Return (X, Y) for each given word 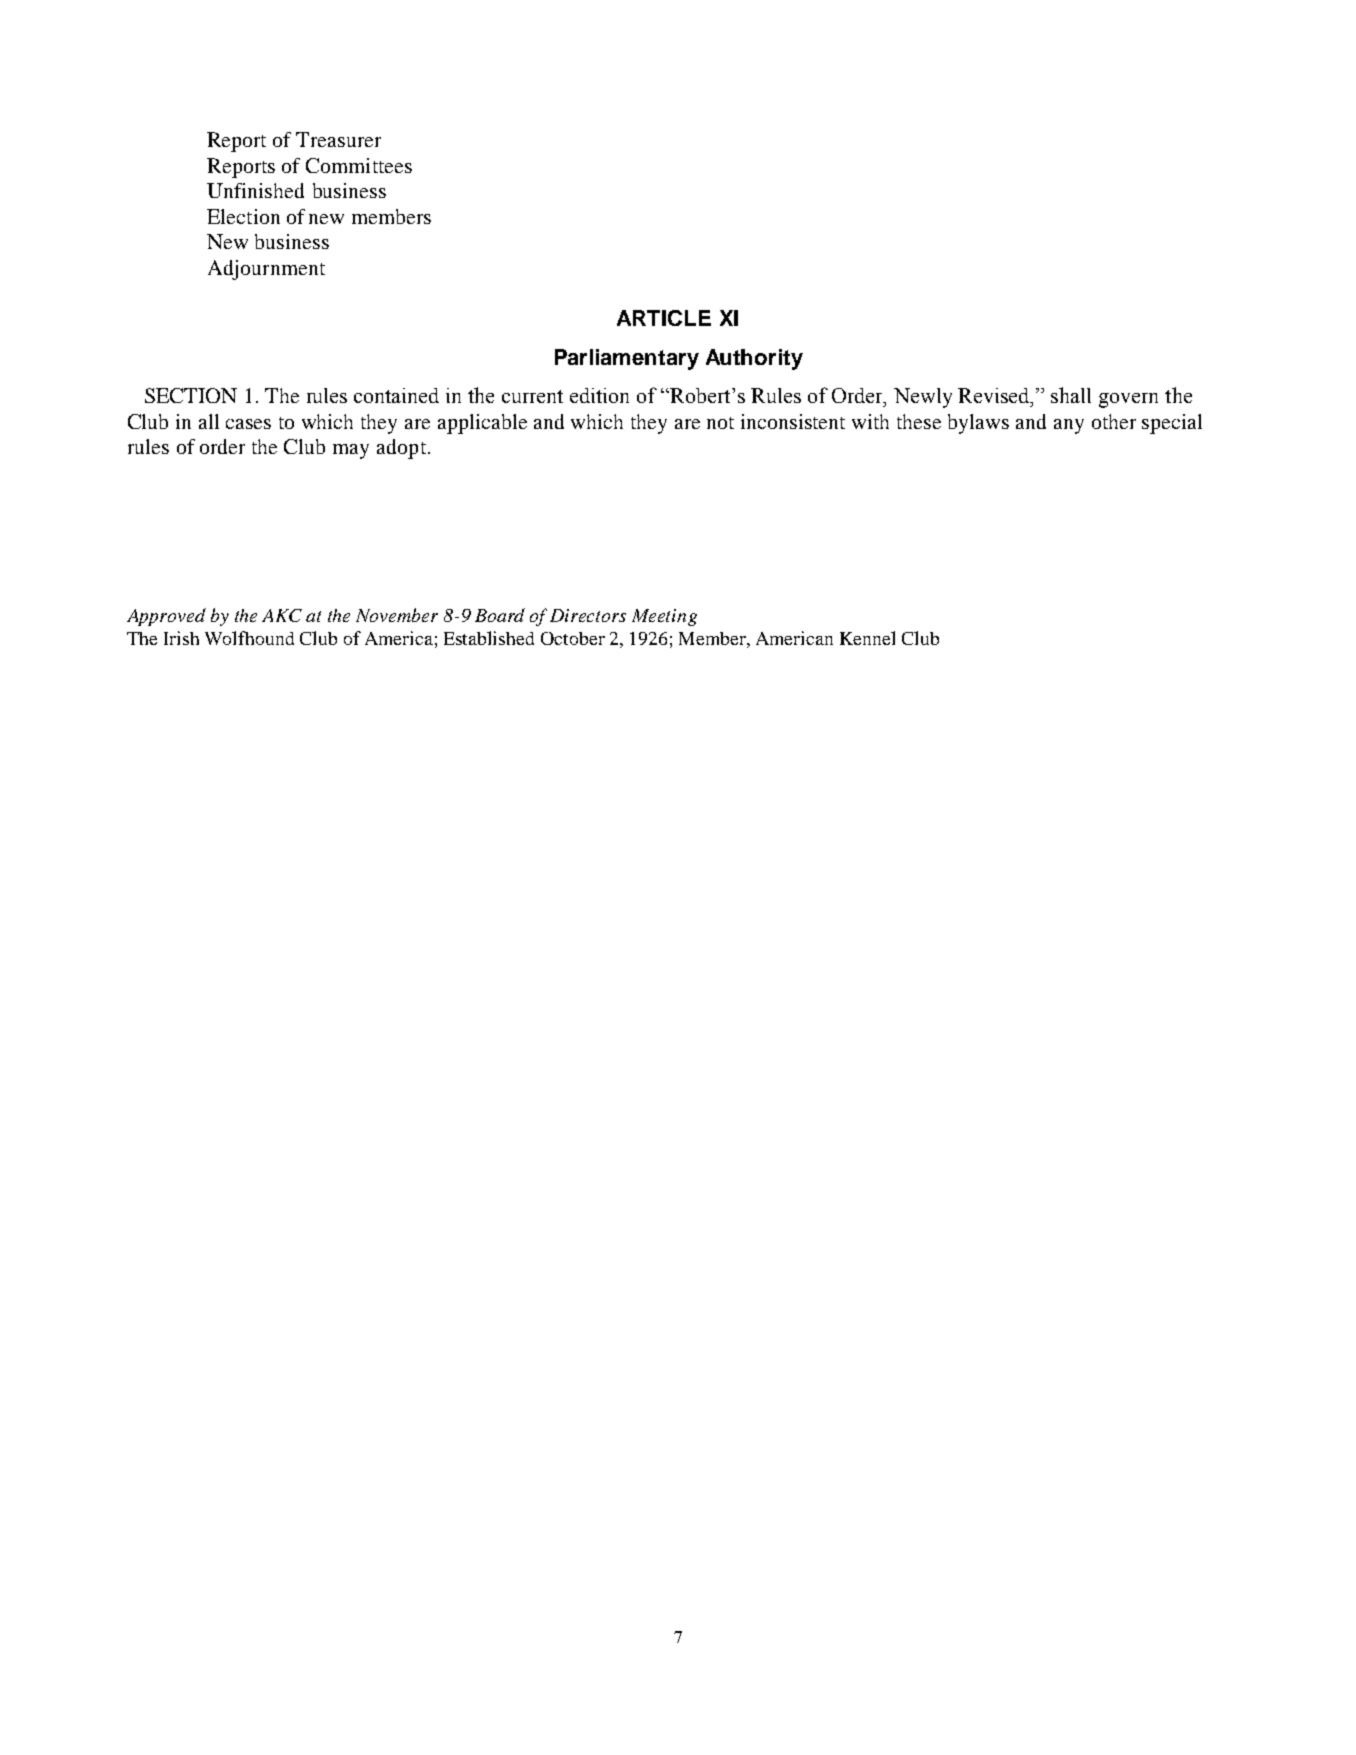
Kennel (867, 638)
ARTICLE (664, 318)
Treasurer (338, 139)
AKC (282, 615)
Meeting (664, 617)
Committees (359, 165)
